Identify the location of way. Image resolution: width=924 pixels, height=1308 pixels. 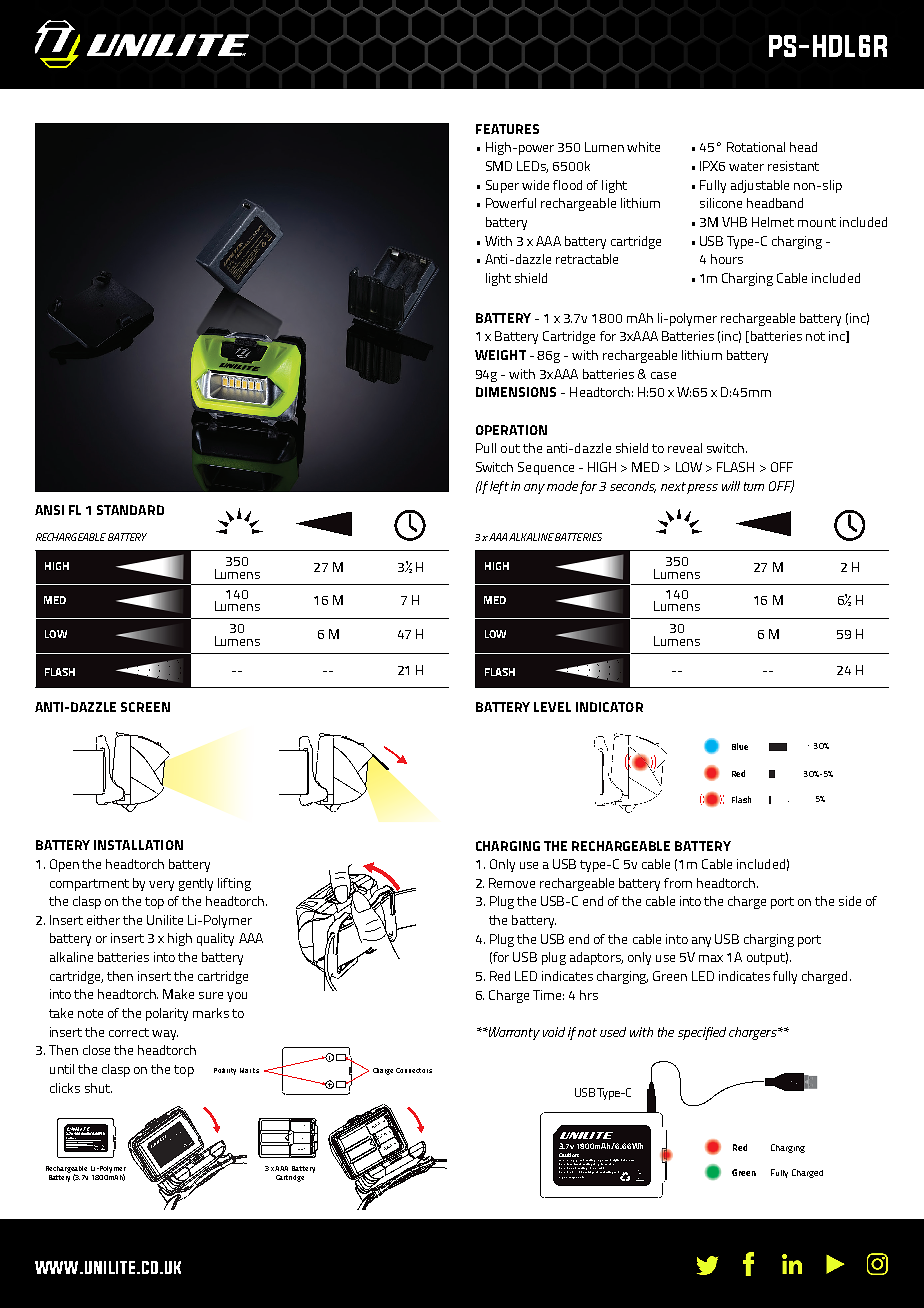
(165, 1035).
